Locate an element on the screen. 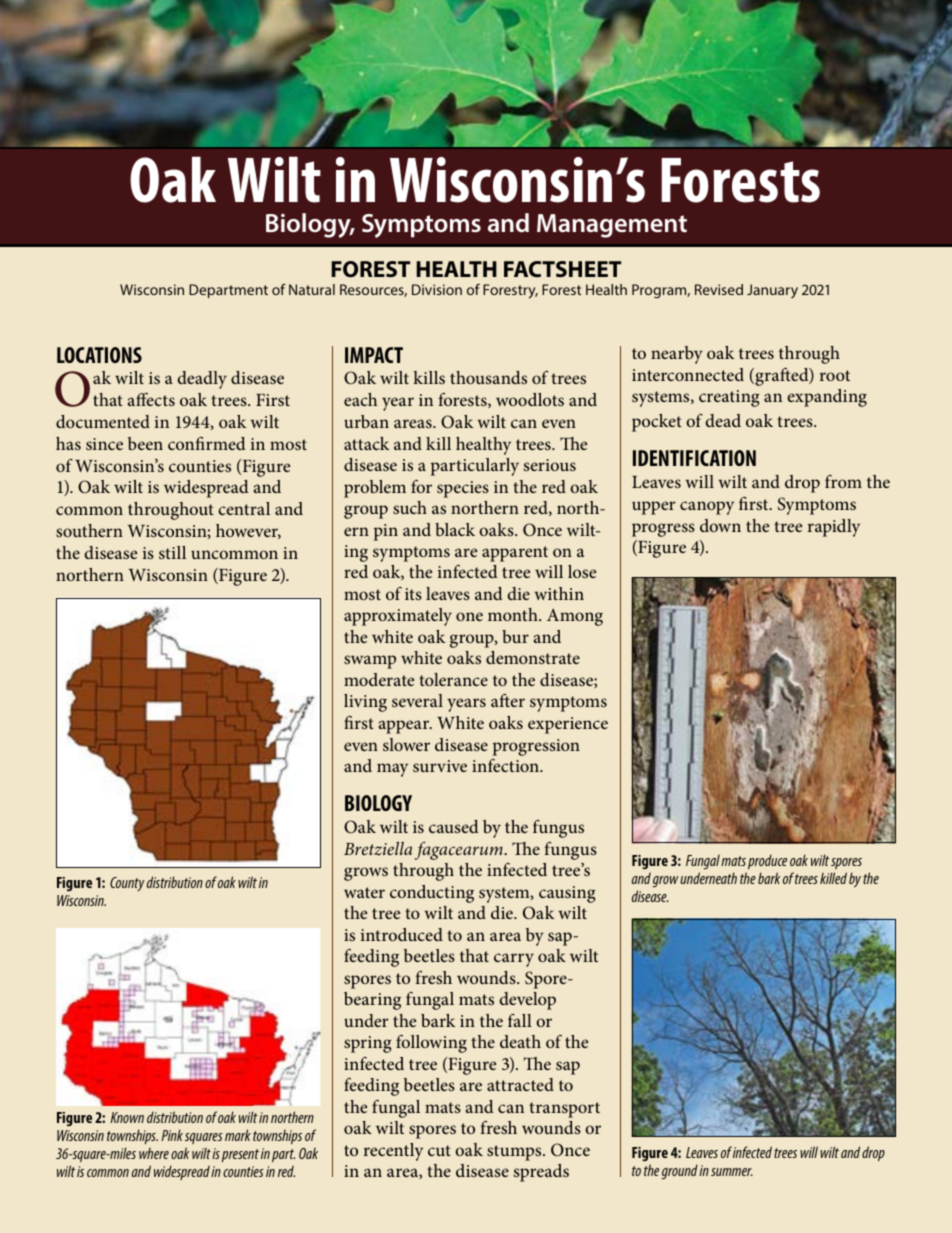 The image size is (952, 1233). January is located at coordinates (772, 291).
